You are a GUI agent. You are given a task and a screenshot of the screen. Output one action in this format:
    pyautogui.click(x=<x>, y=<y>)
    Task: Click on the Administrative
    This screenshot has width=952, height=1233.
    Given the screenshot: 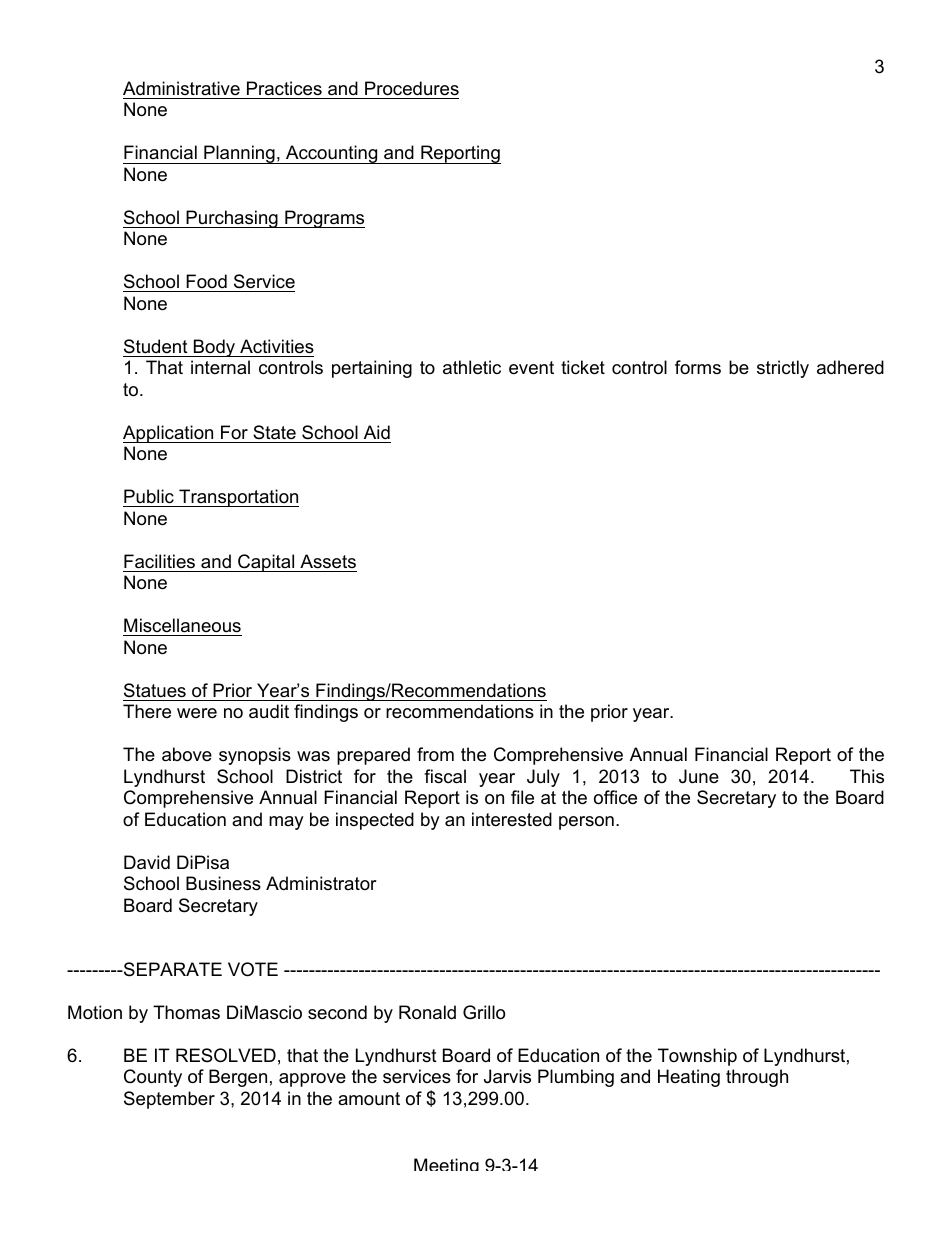 What is the action you would take?
    pyautogui.click(x=181, y=88)
